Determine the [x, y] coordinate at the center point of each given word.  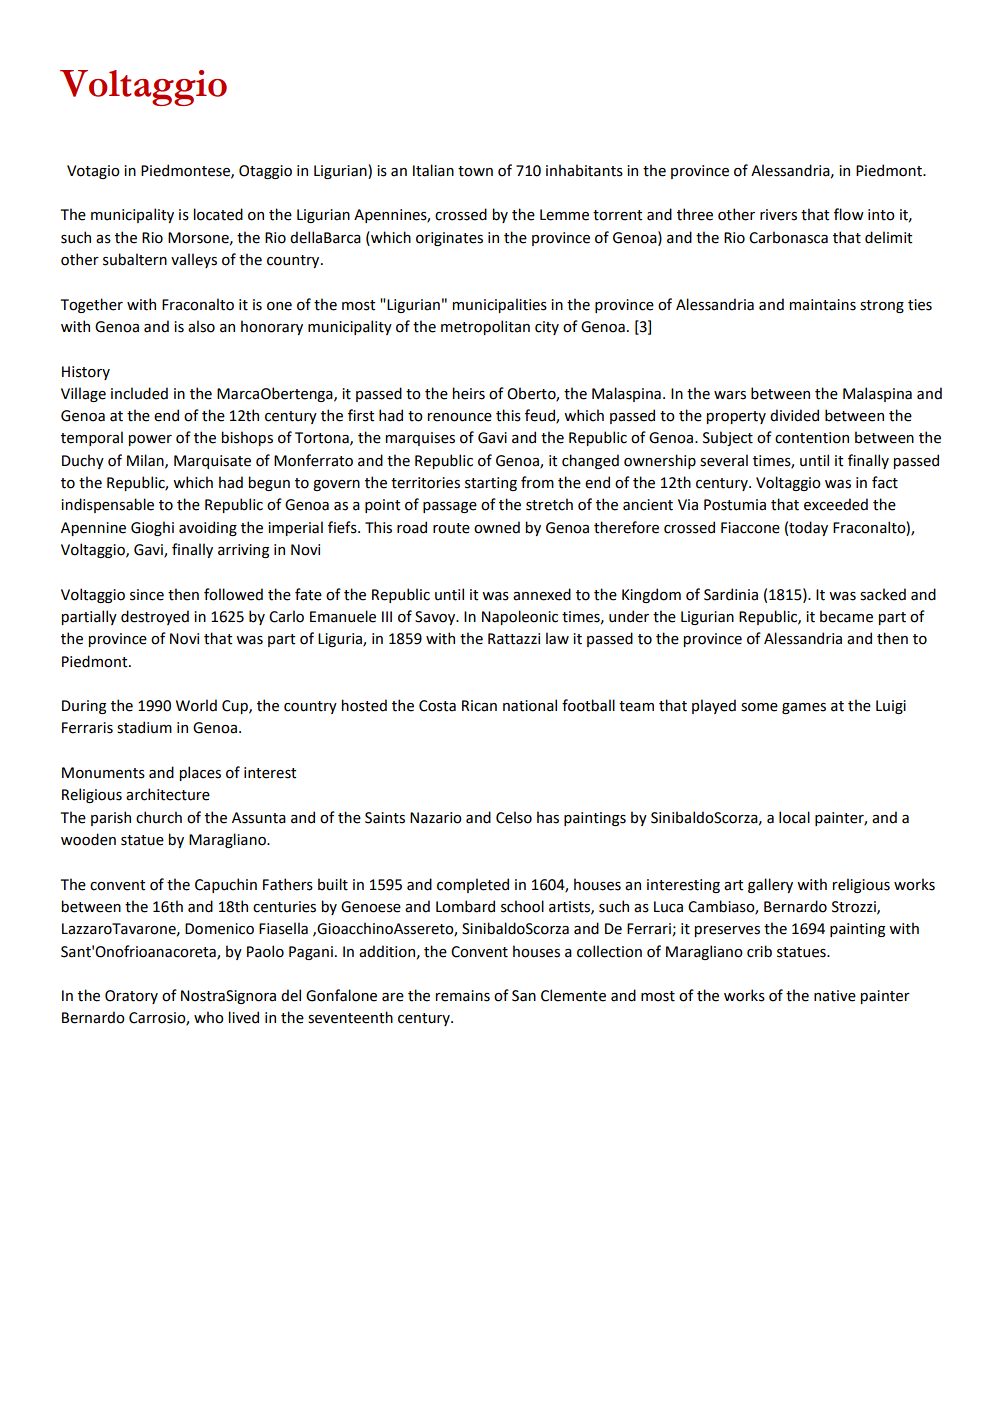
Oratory [131, 997]
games [804, 708]
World [196, 705]
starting [491, 484]
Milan [146, 461]
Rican [479, 706]
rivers [778, 215]
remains [463, 996]
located [218, 214]
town [475, 171]
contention [812, 438]
